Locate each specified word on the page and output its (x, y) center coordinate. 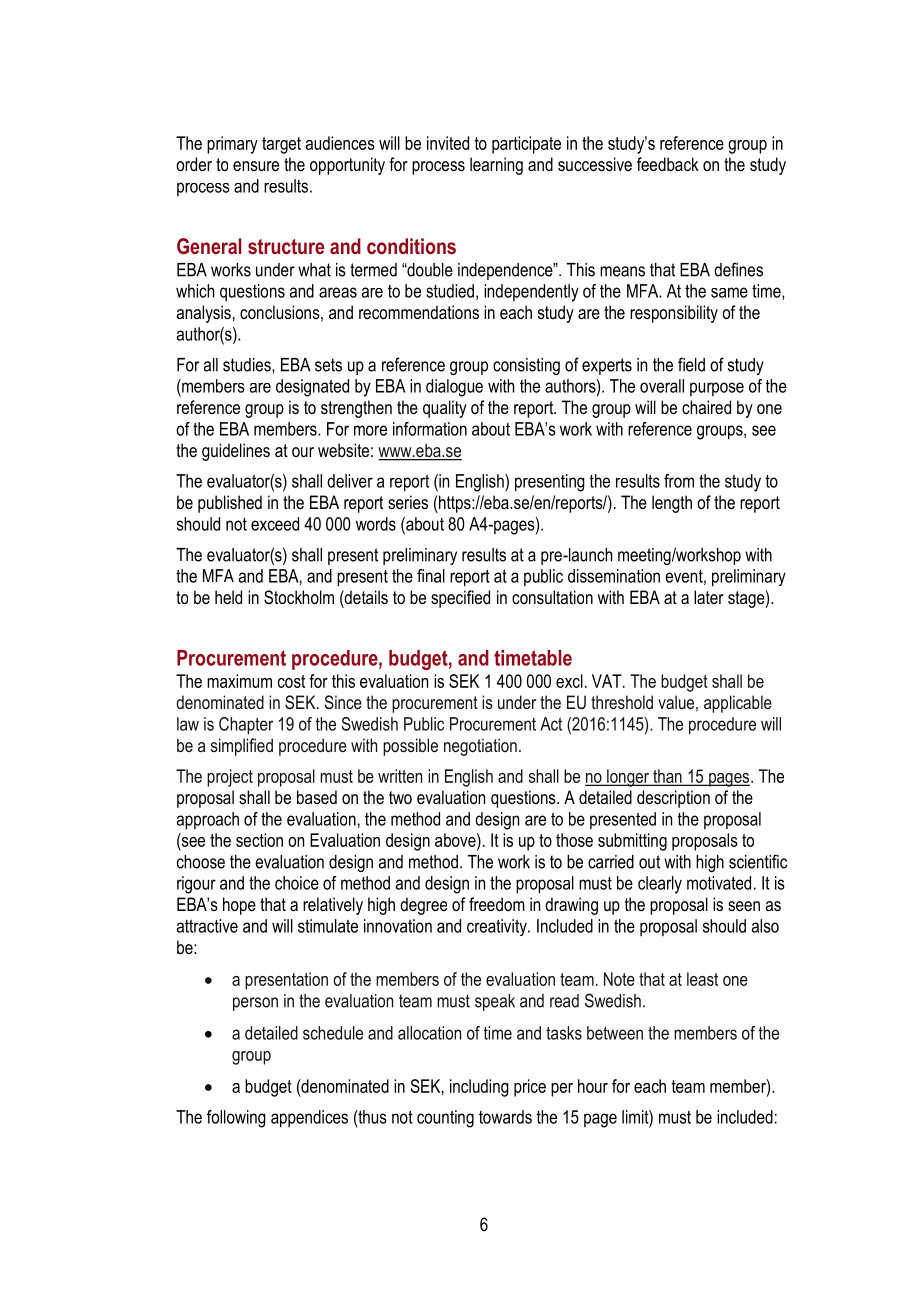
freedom (497, 904)
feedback (668, 164)
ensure (256, 166)
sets (328, 365)
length (672, 504)
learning (496, 166)
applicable (738, 704)
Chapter (246, 725)
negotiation (480, 747)
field (691, 364)
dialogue (454, 388)
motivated (719, 883)
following (236, 1119)
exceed (275, 524)
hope (239, 906)
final (431, 576)
